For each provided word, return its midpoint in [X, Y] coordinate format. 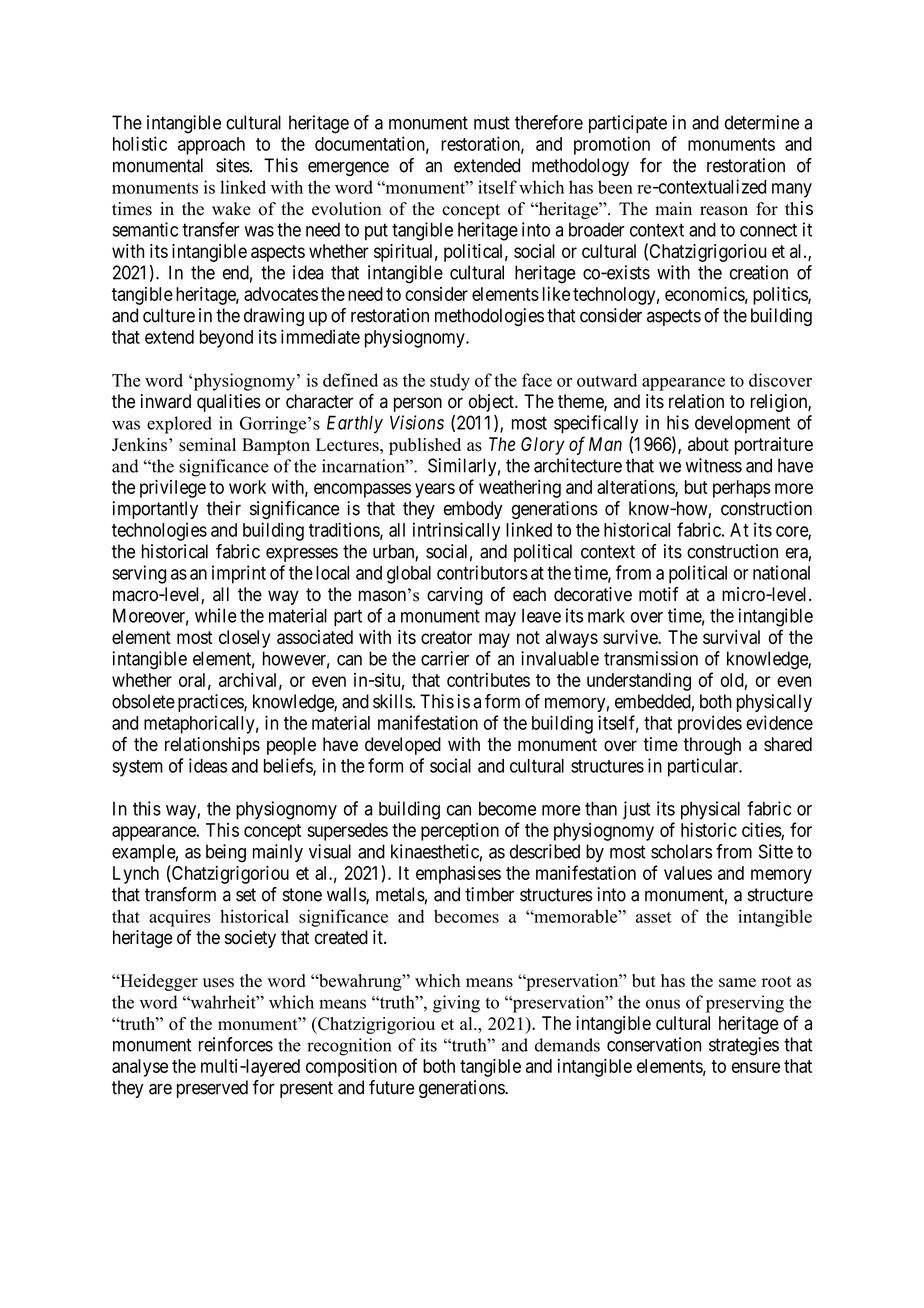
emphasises [458, 875]
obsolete [143, 701]
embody [473, 510]
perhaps [742, 489]
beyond [226, 339]
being [226, 853]
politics [781, 295]
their [224, 508]
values [688, 873]
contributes [488, 680]
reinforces [236, 1044]
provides [710, 724]
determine [762, 122]
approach [211, 146]
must [492, 123]
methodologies [489, 317]
